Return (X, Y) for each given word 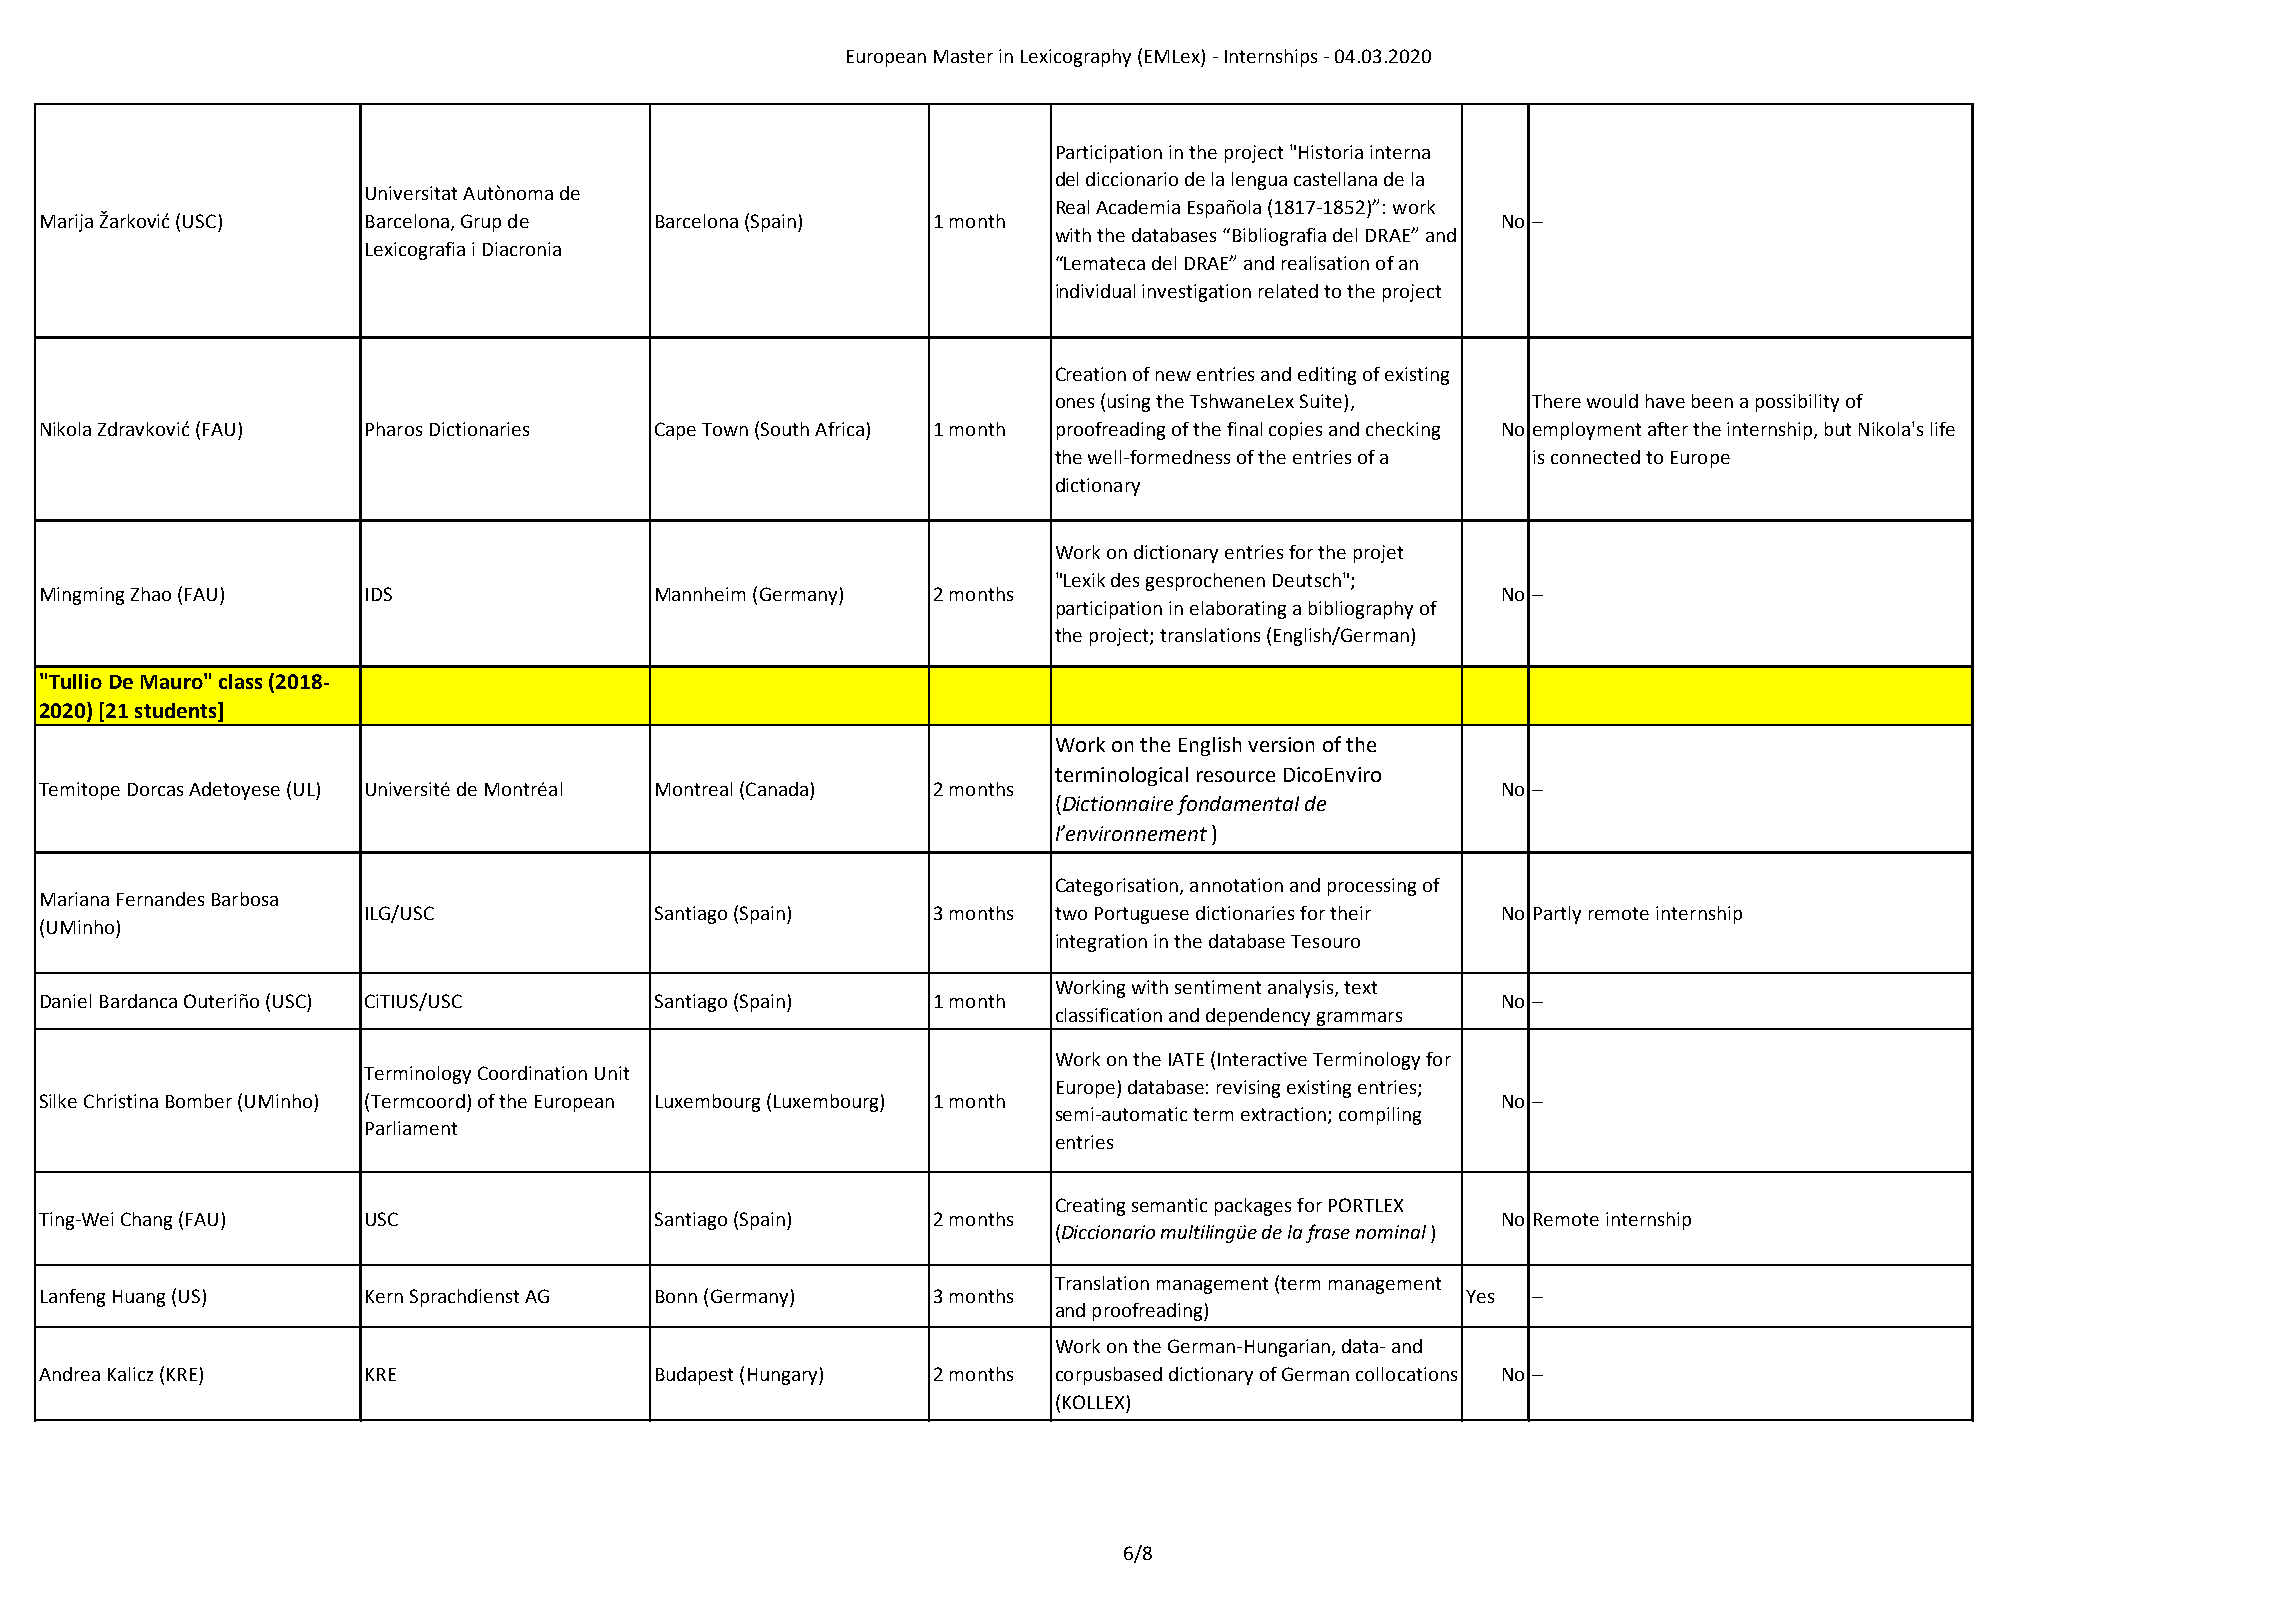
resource (1236, 776)
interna (1400, 152)
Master (963, 56)
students (177, 711)
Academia (1138, 207)
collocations (1406, 1374)
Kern (384, 1296)
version (1281, 744)
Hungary (784, 1376)
